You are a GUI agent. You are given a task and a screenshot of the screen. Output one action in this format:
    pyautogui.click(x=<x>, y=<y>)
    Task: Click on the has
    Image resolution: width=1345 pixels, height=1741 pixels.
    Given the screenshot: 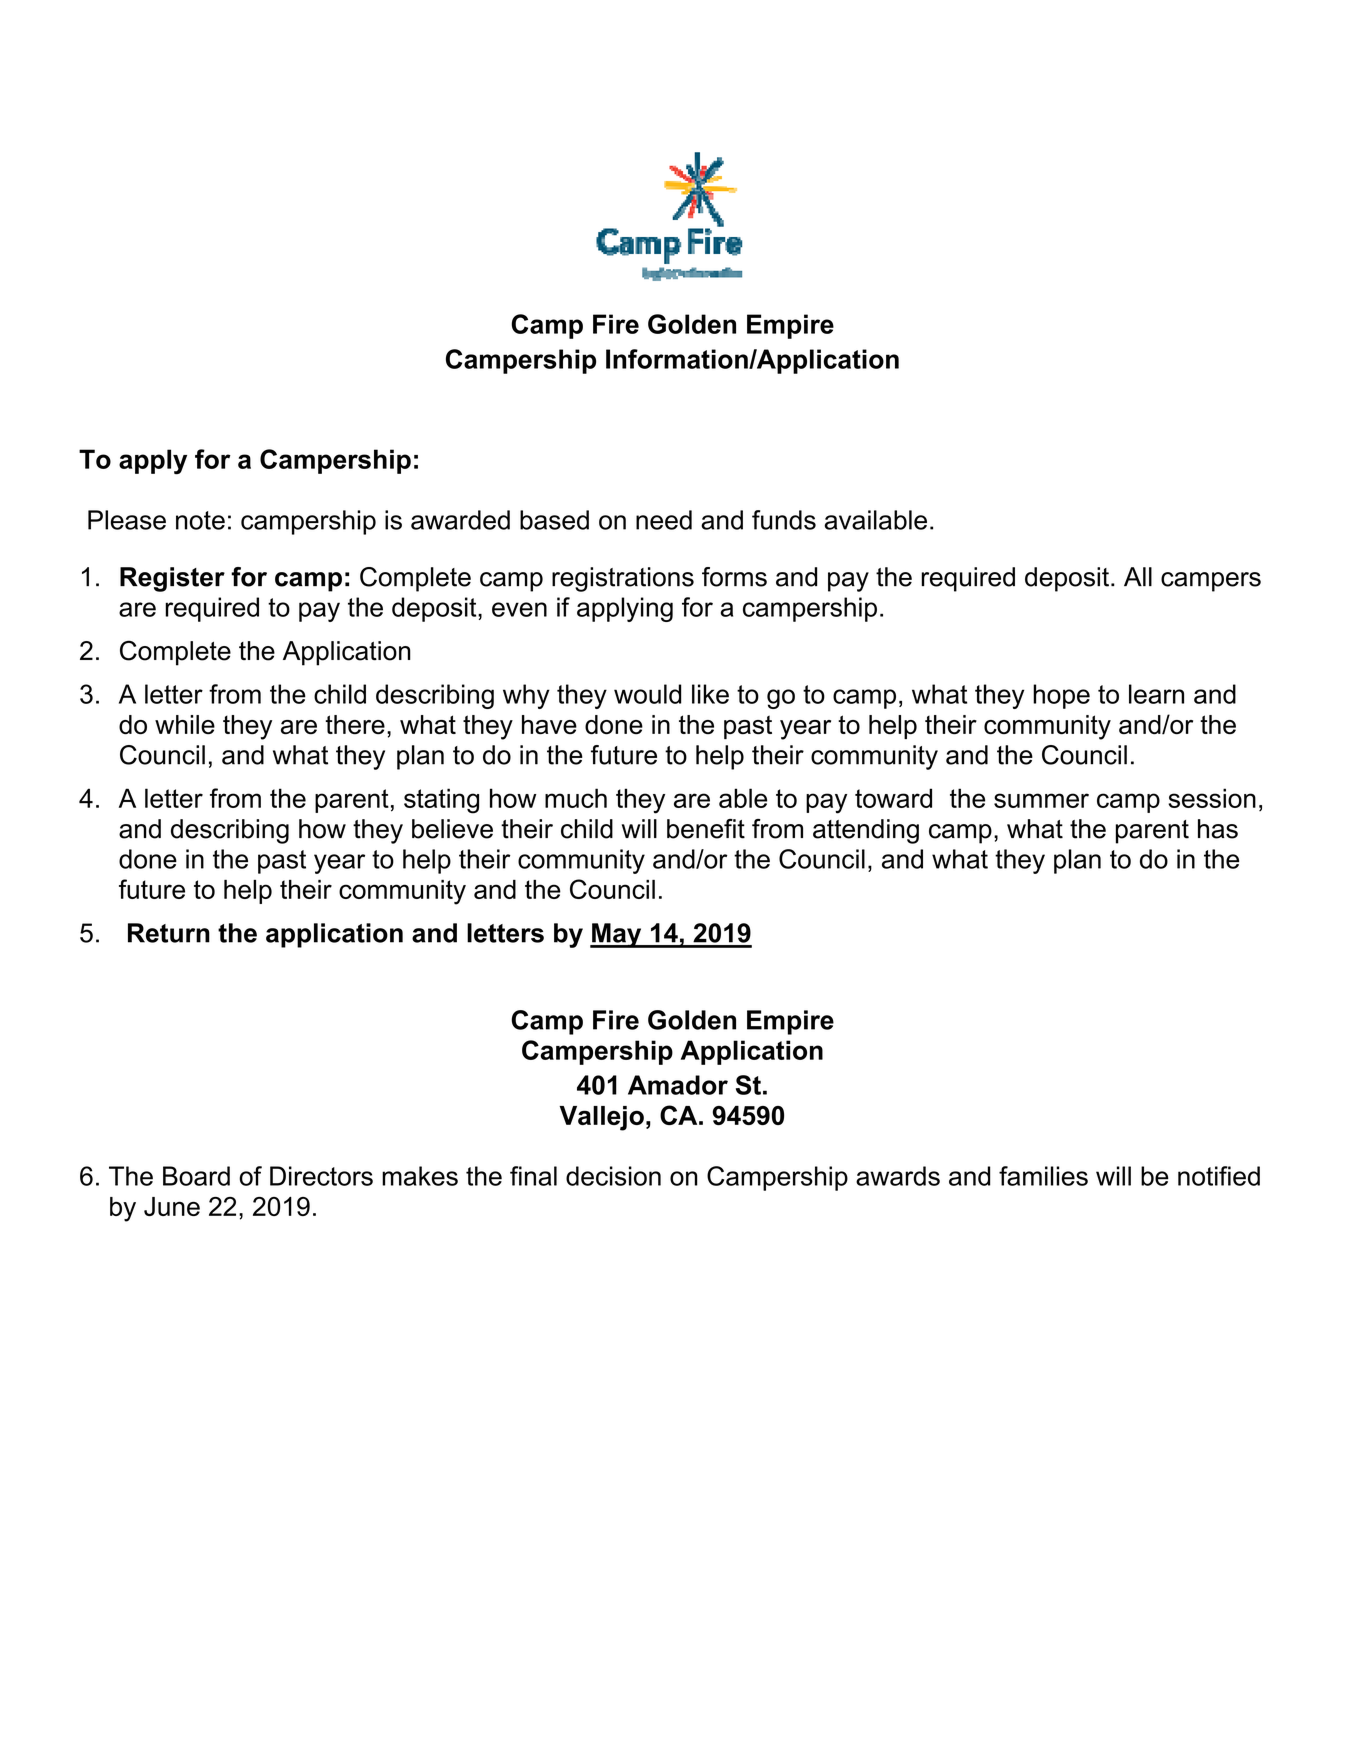 What is the action you would take?
    pyautogui.click(x=1218, y=829)
